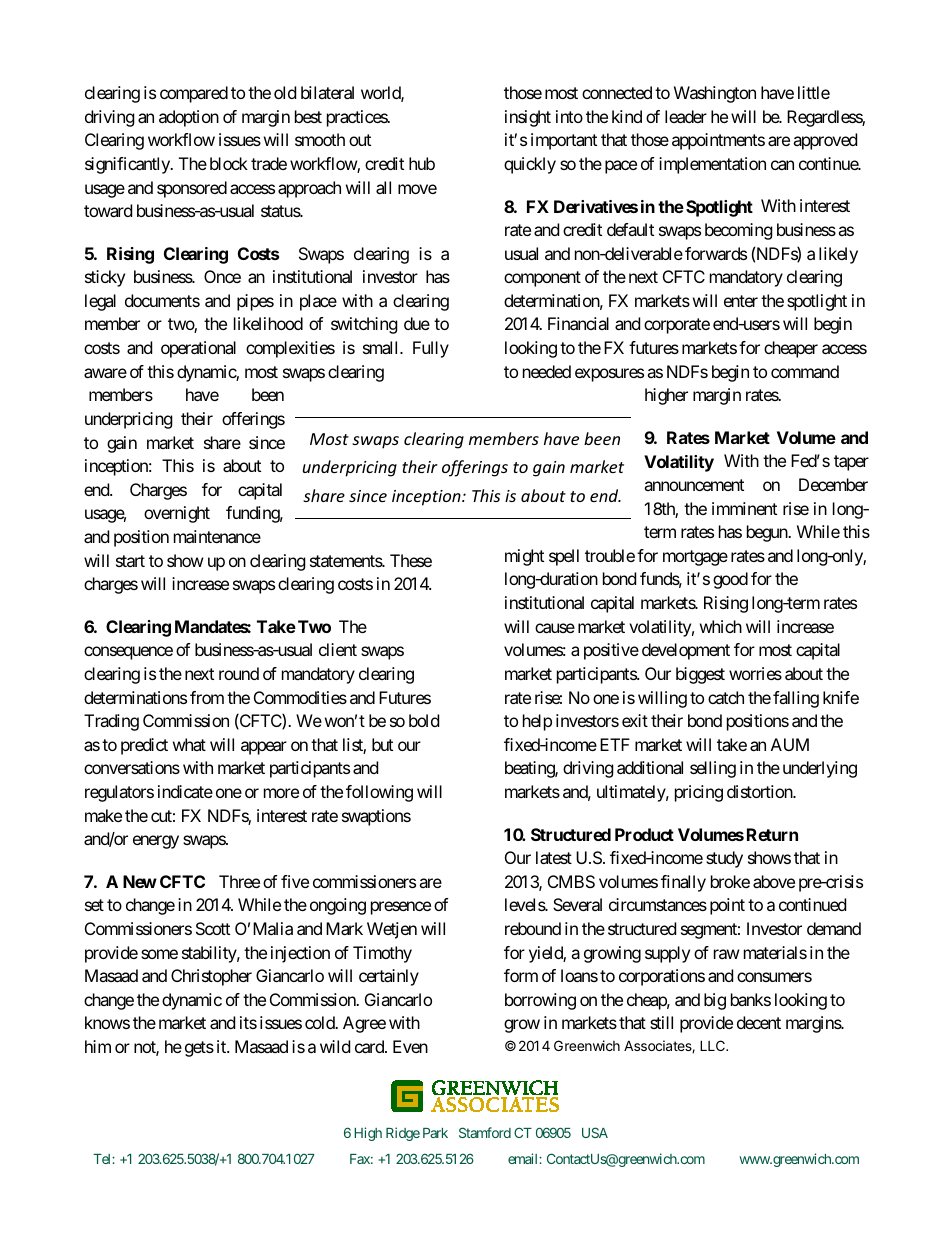 The height and width of the page is (1233, 952). I want to click on announcement, so click(694, 485).
